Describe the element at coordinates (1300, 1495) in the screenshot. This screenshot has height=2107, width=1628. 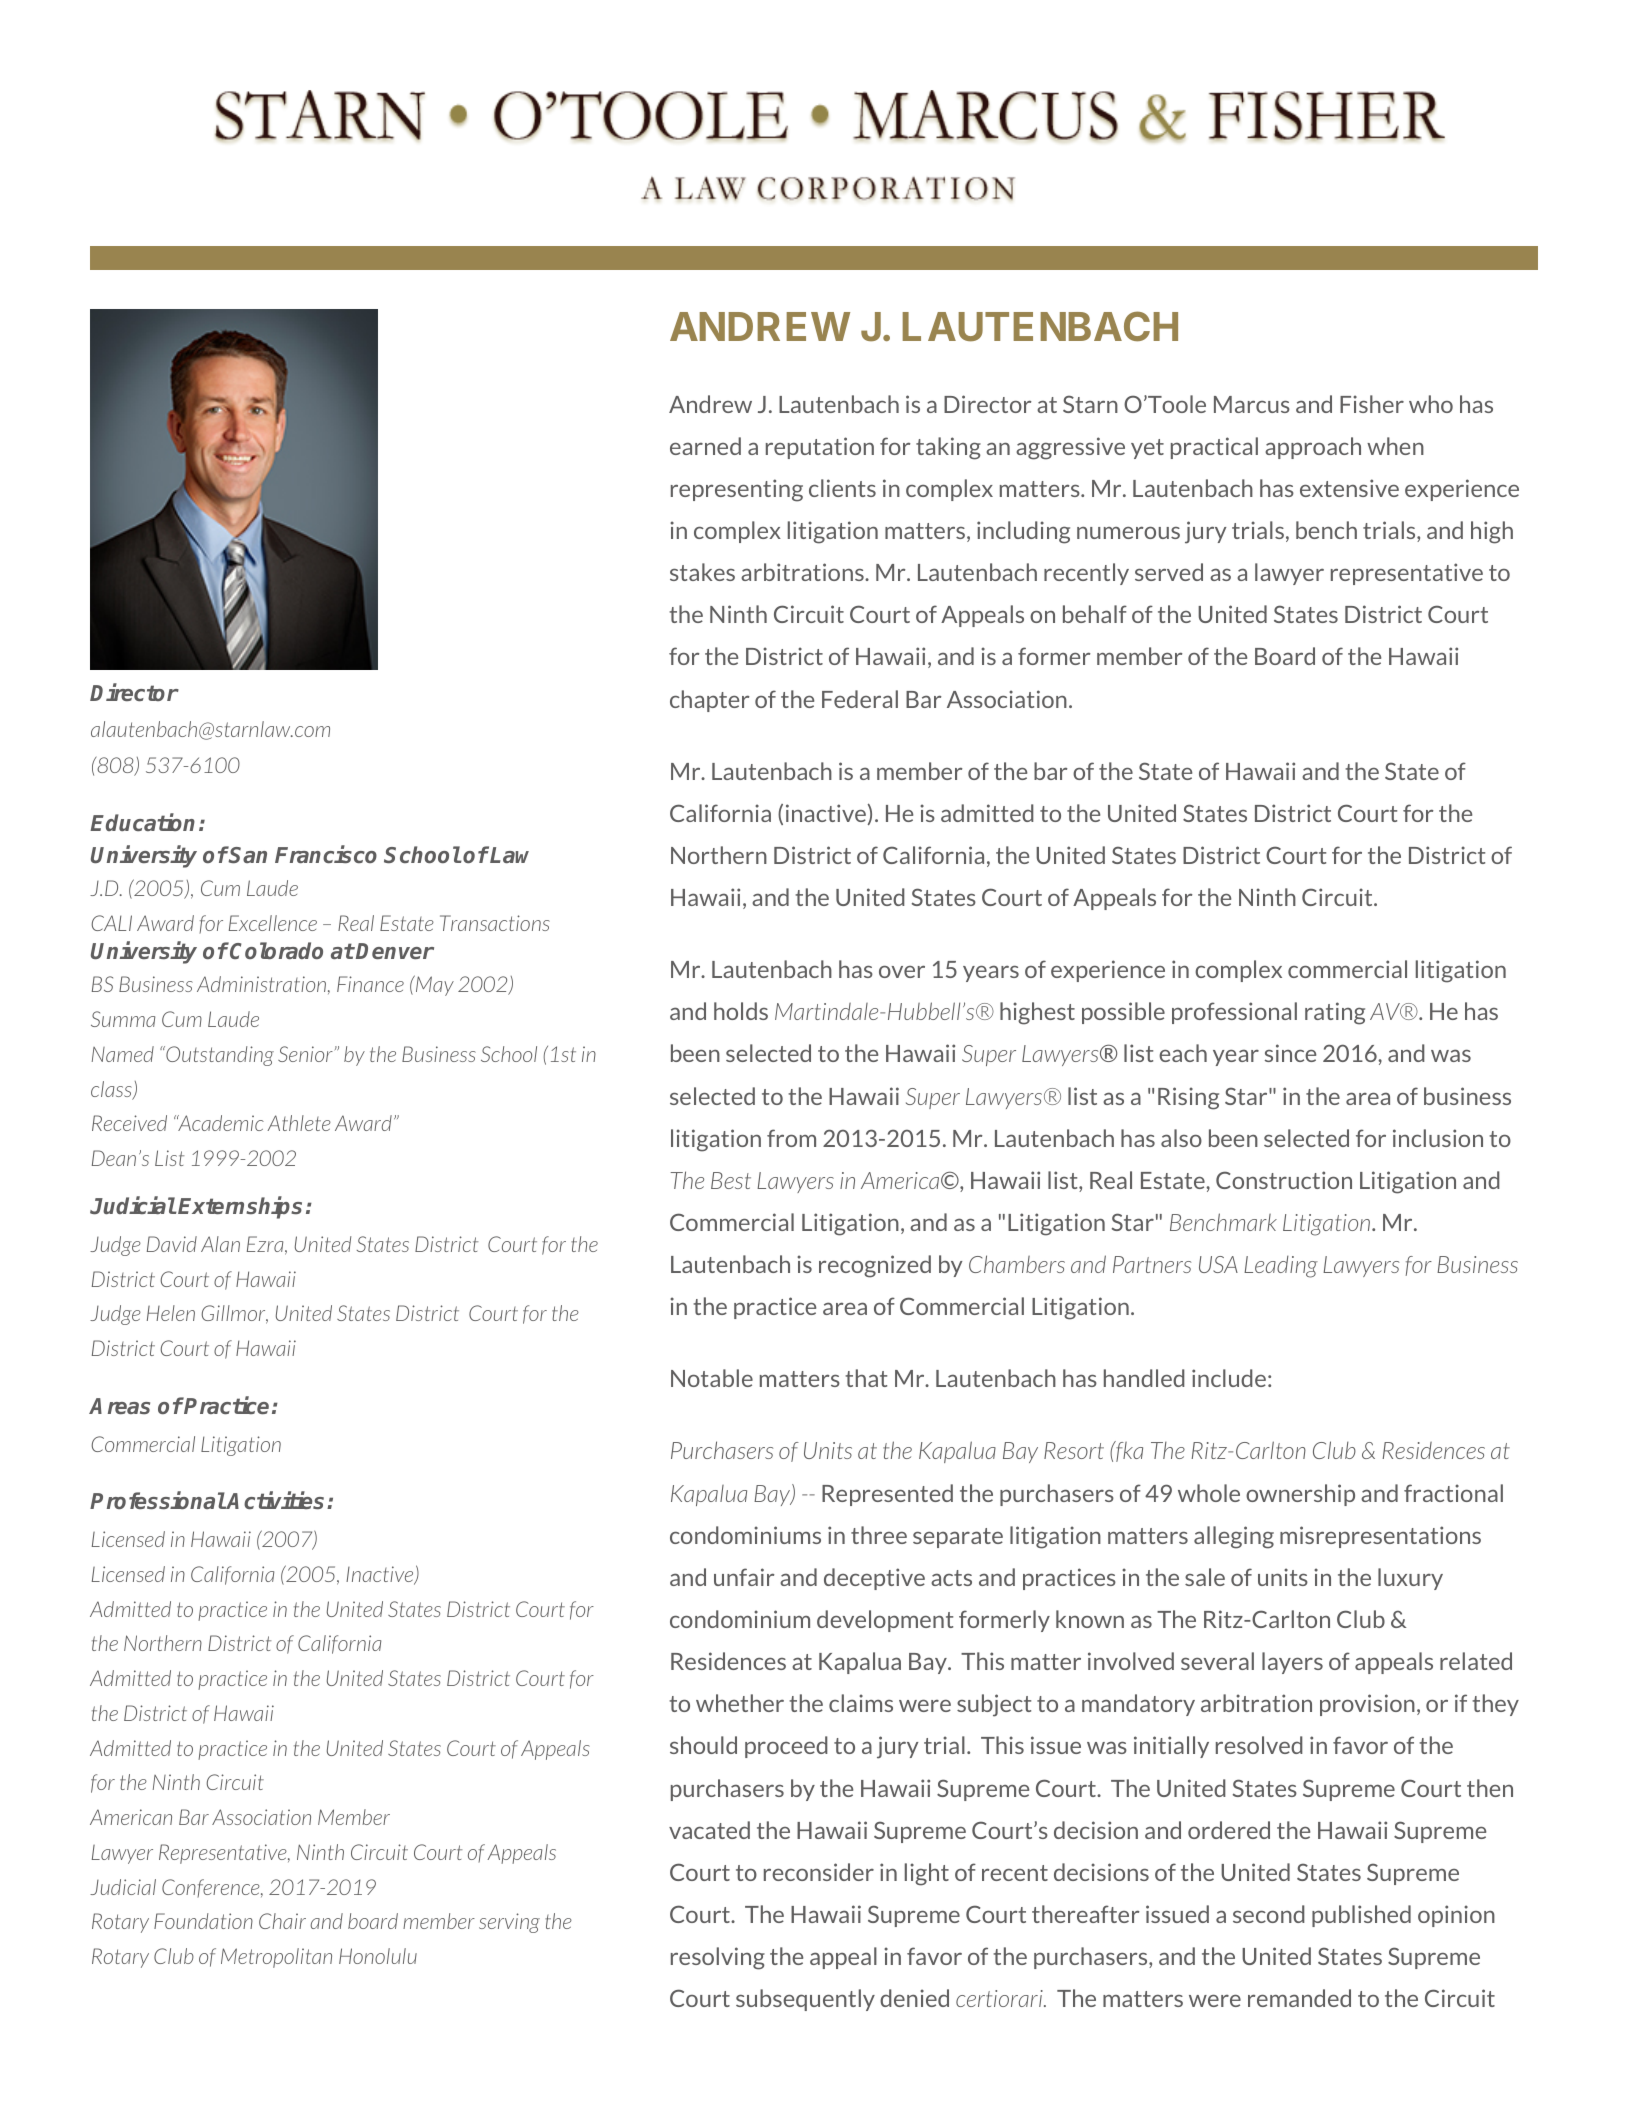
I see `ownership` at that location.
